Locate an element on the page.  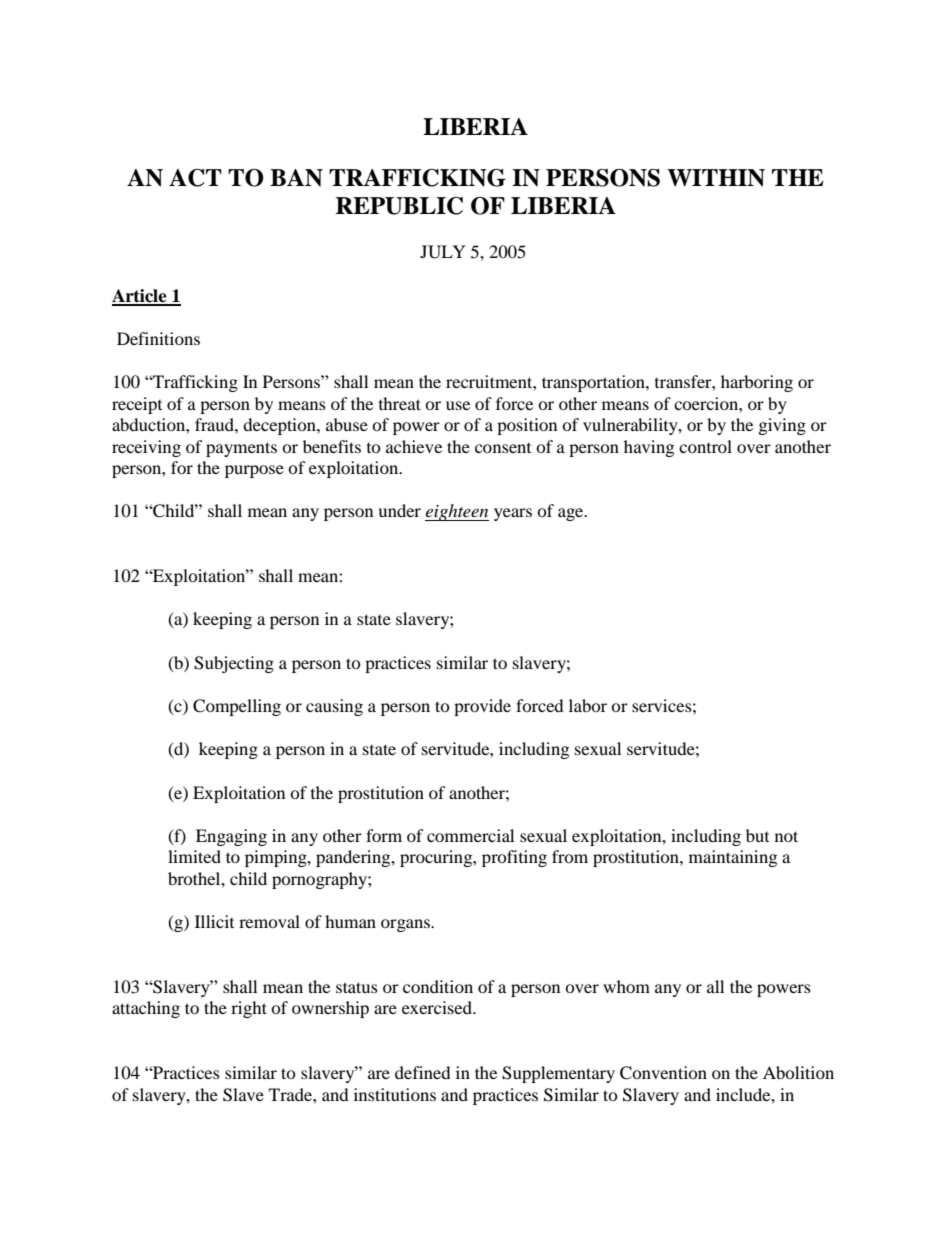
control is located at coordinates (705, 446).
